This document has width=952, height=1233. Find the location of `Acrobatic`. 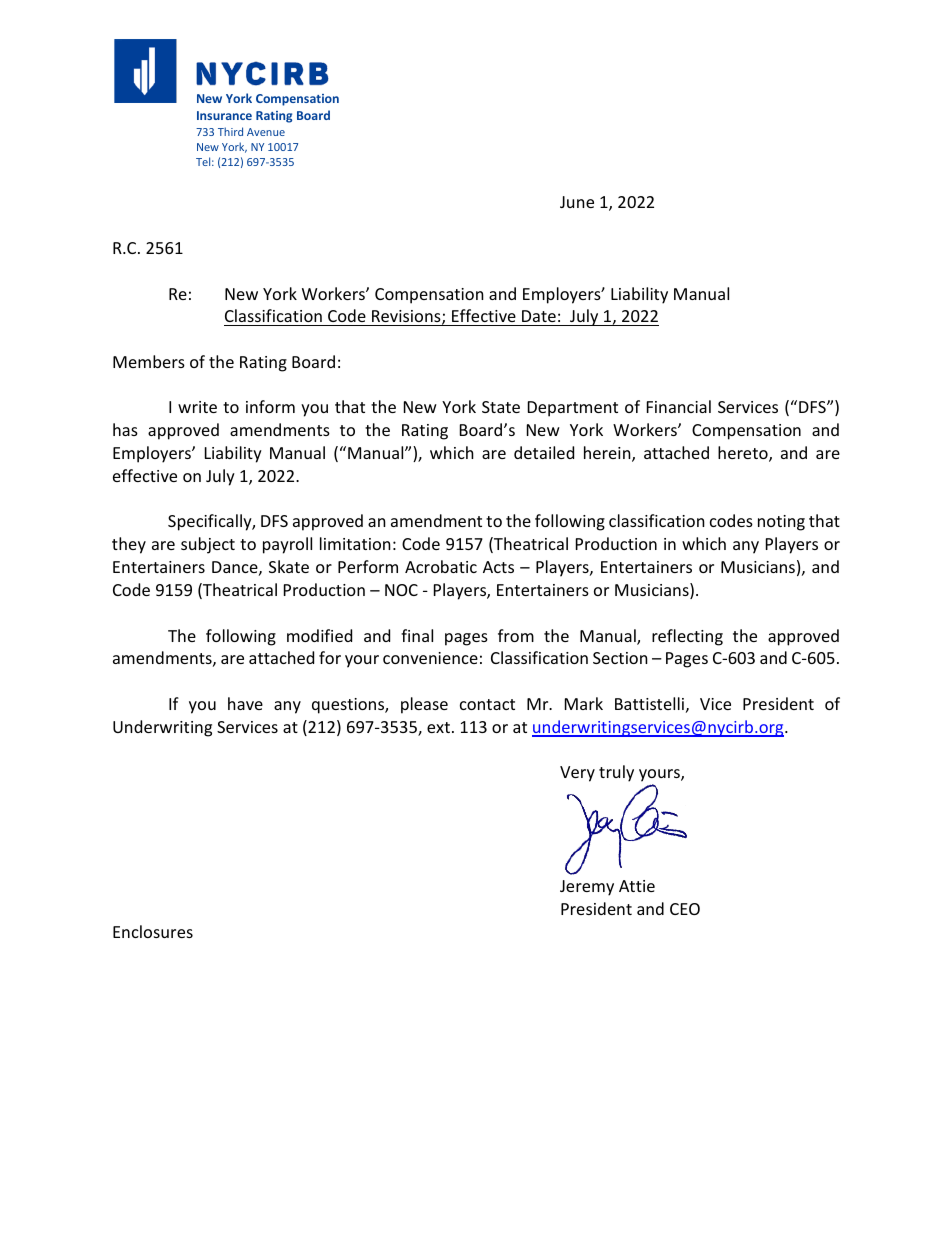

Acrobatic is located at coordinates (441, 566).
